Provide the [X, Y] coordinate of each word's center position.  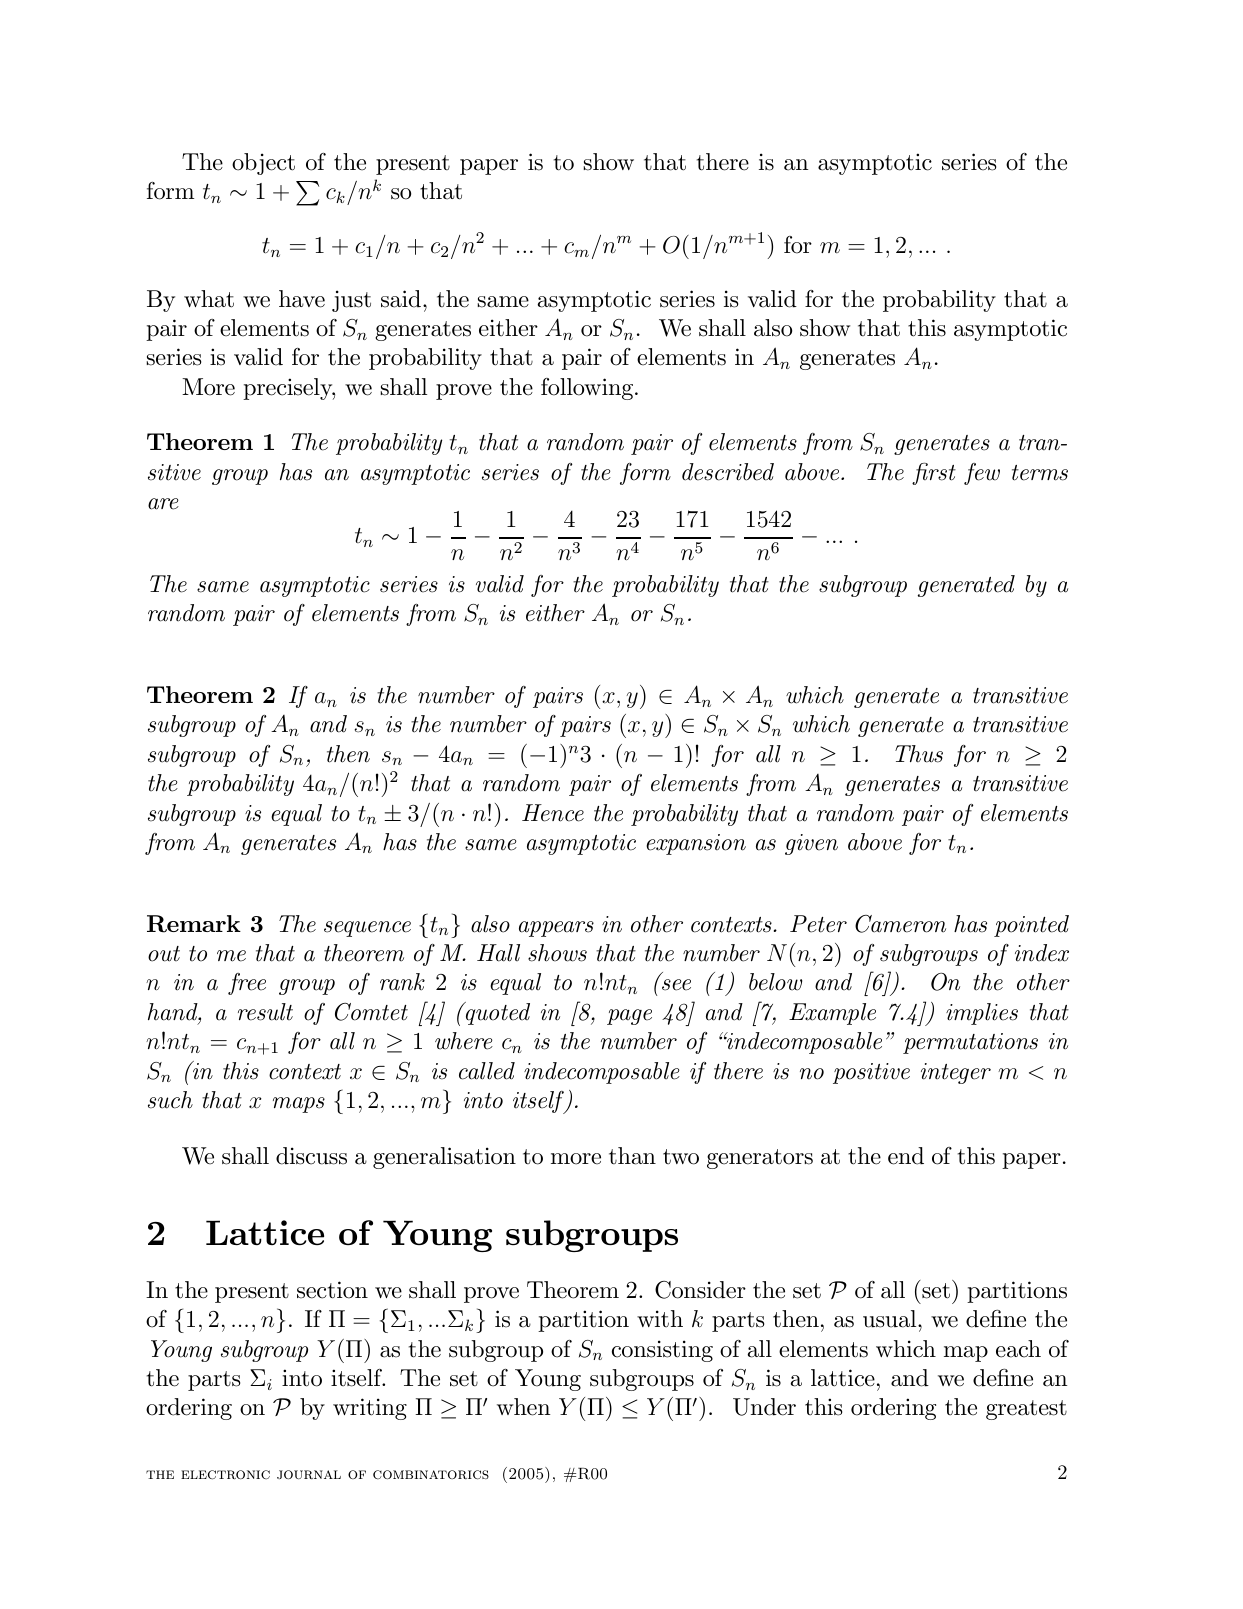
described [728, 472]
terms [1040, 473]
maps [299, 1105]
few [982, 474]
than [632, 1156]
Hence [553, 813]
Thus [919, 754]
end [906, 1156]
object [263, 164]
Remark [194, 924]
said [402, 299]
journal [309, 1474]
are [163, 504]
